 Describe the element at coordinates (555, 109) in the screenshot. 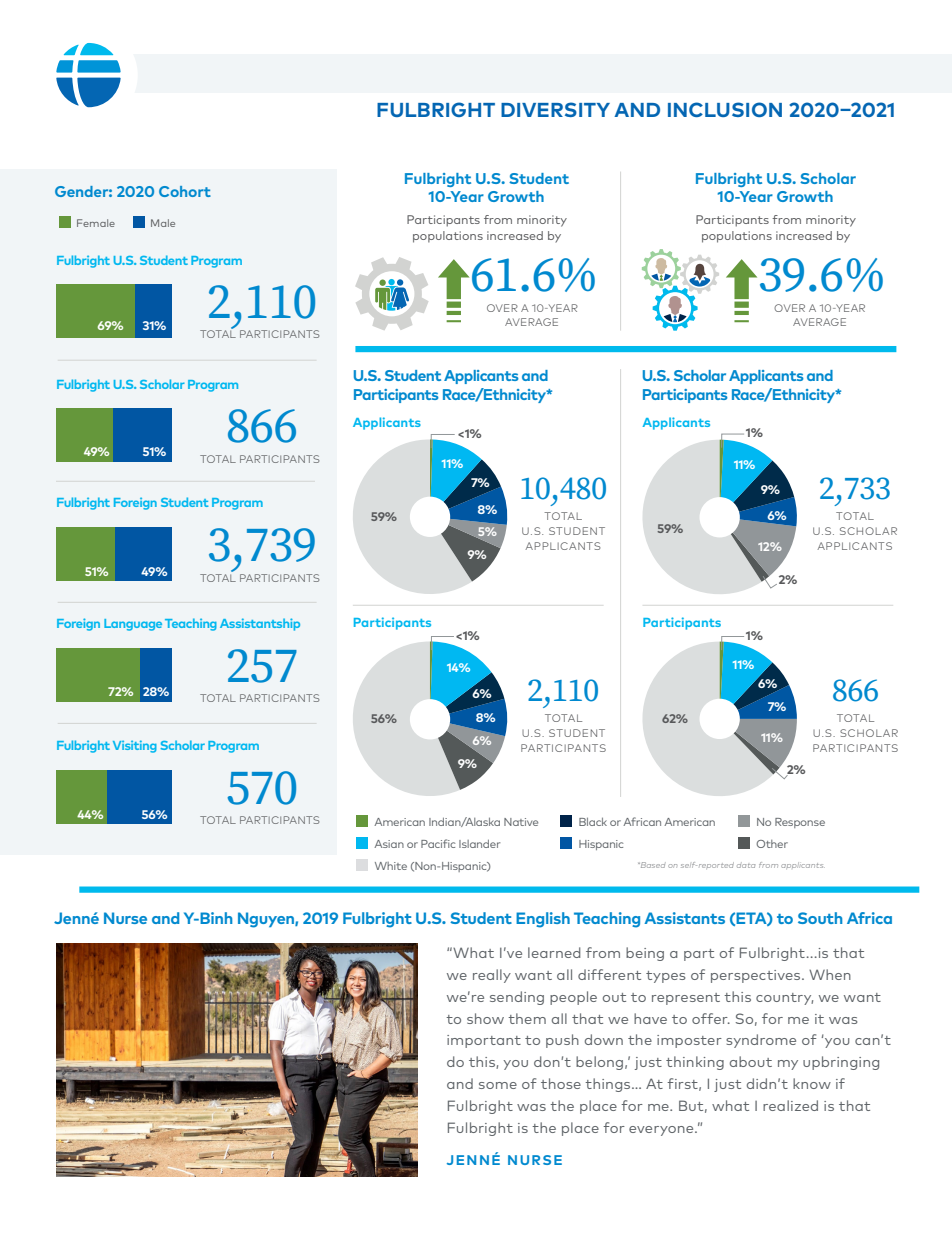

I see `DIVERSITY` at that location.
